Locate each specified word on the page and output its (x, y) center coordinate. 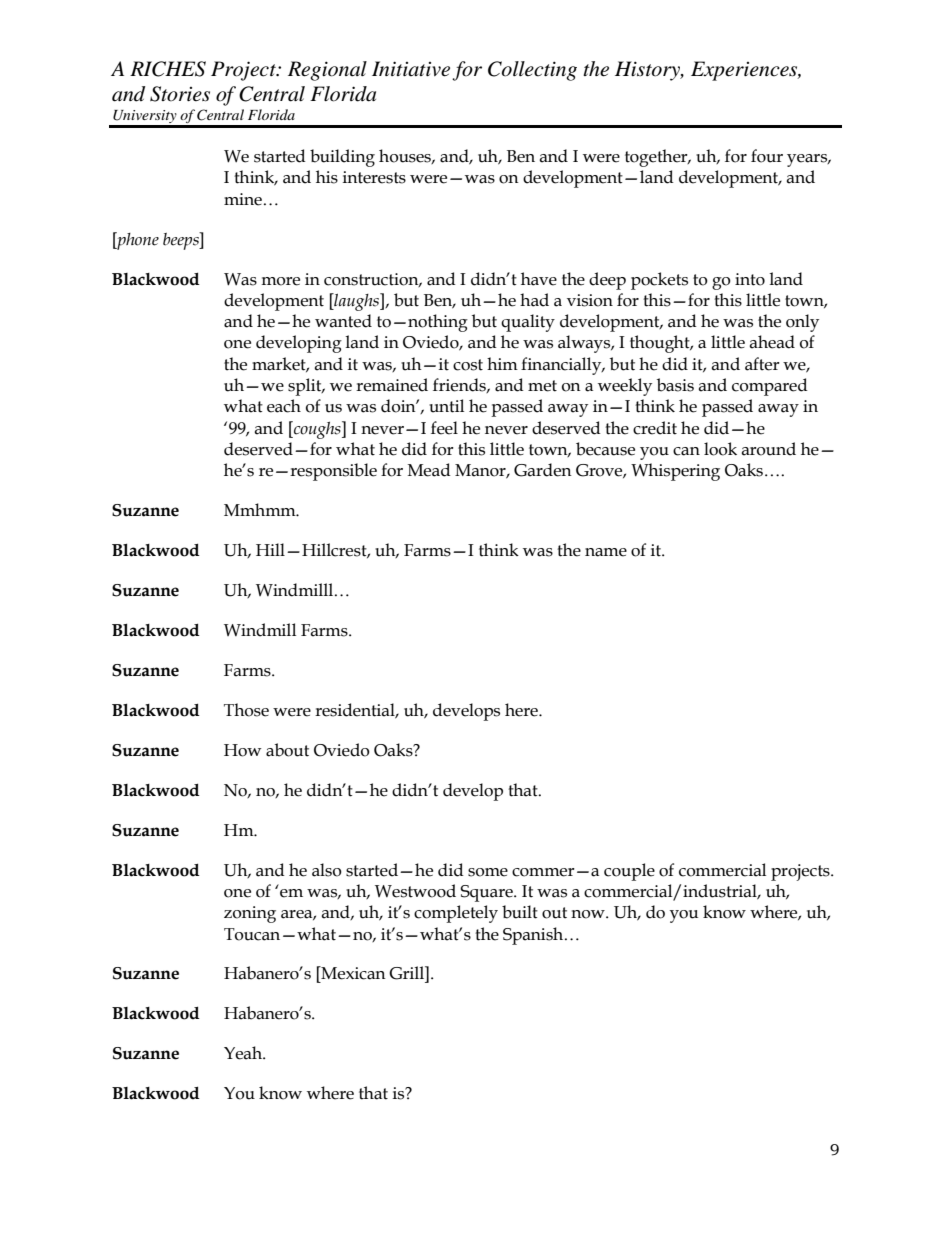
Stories (180, 94)
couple (629, 872)
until (446, 406)
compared (770, 387)
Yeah (244, 1053)
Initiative (411, 69)
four (767, 156)
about (287, 750)
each (284, 406)
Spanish (533, 936)
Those (246, 710)
